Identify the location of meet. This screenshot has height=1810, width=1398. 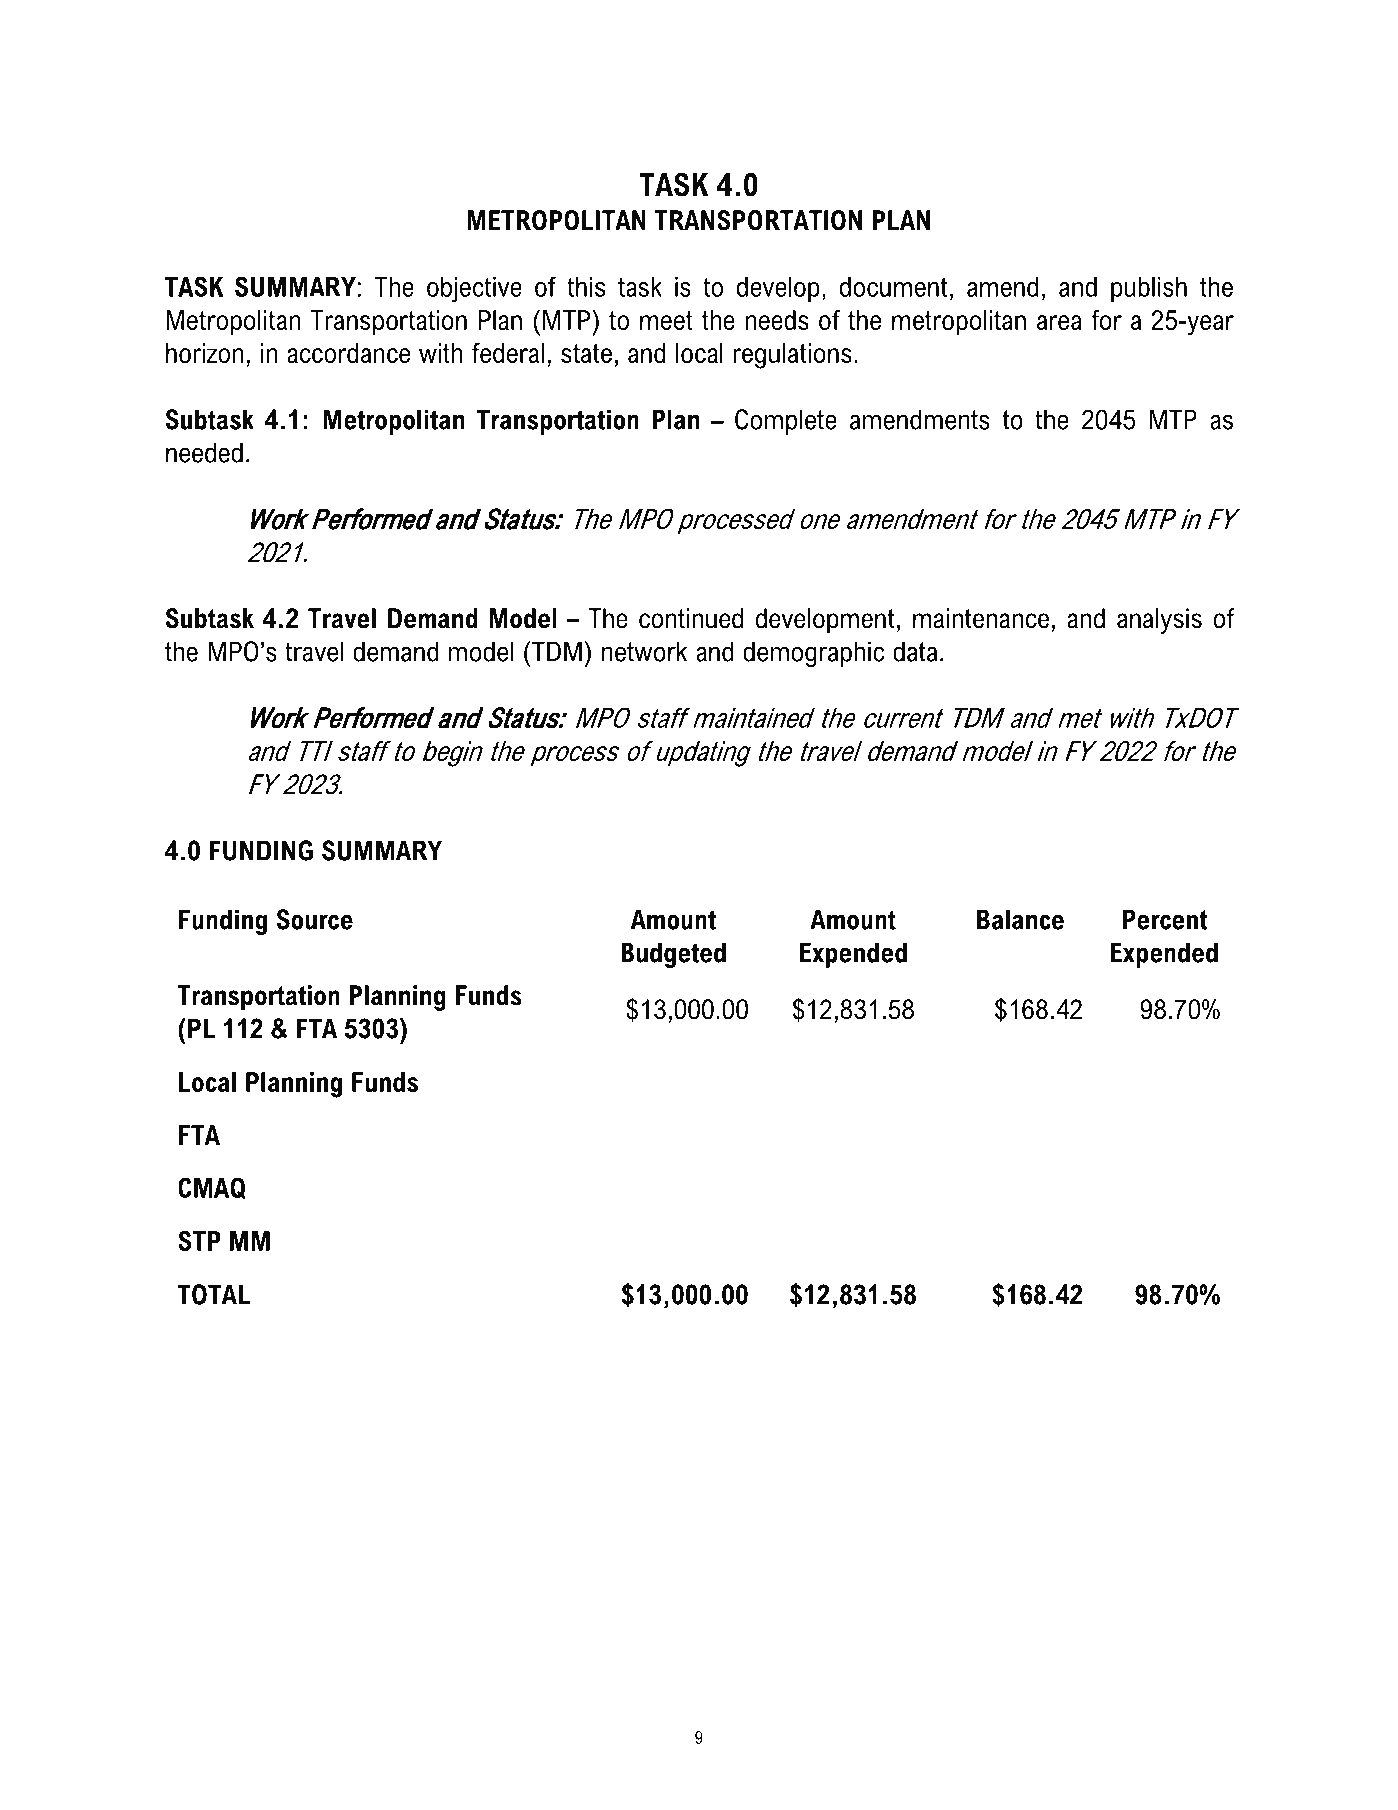
(666, 320).
